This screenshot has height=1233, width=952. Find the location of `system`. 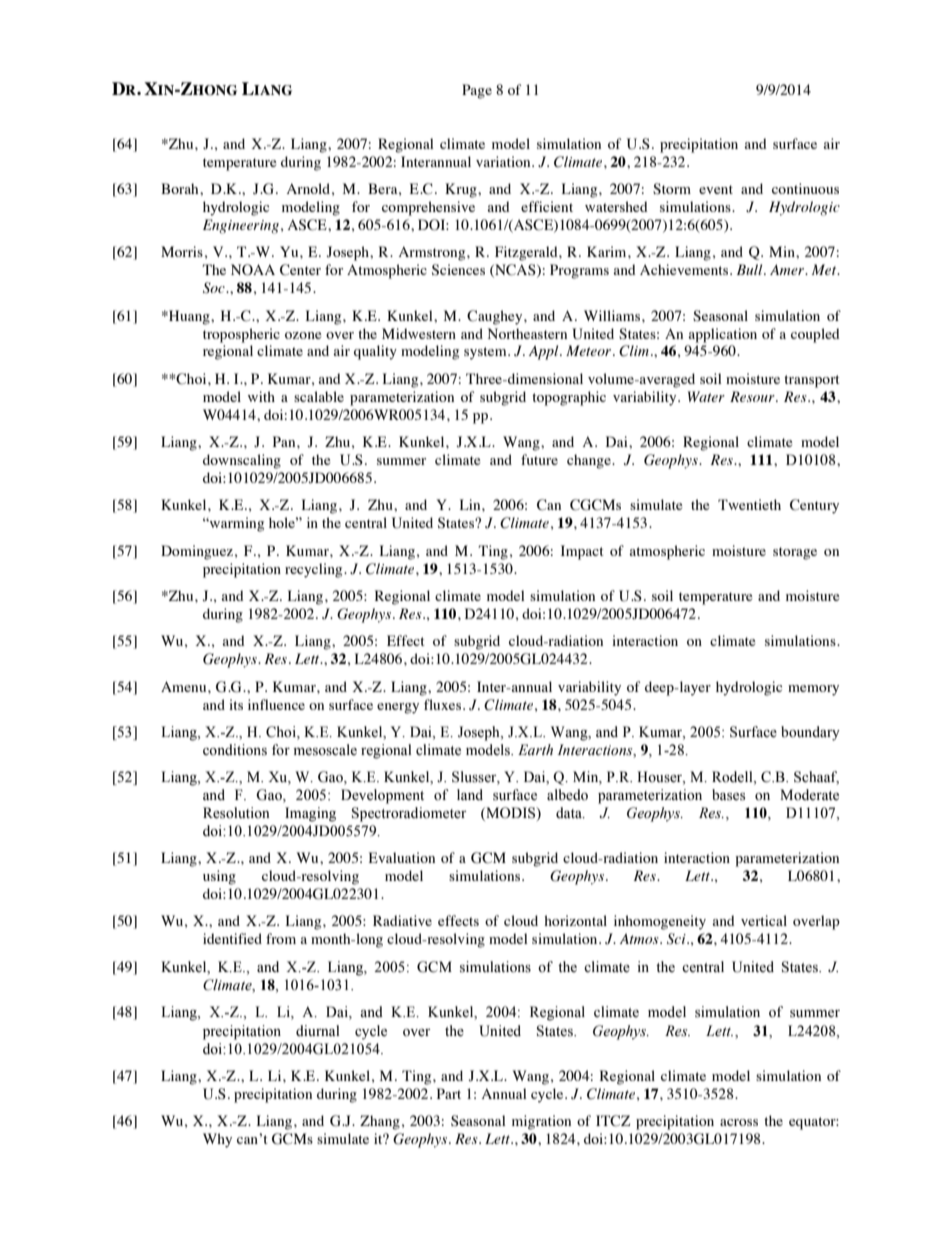

system is located at coordinates (486, 353).
